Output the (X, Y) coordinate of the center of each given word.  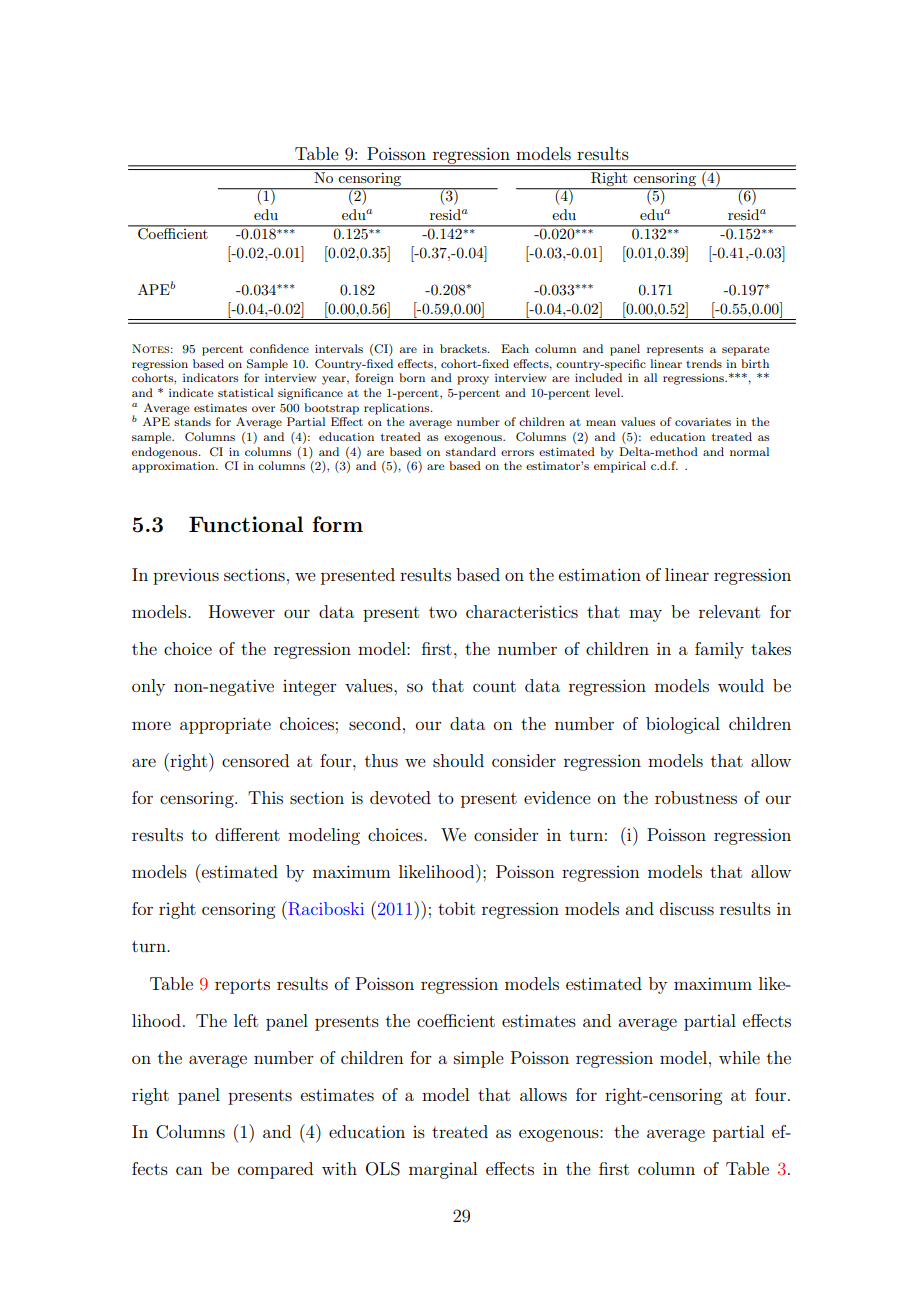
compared (275, 1170)
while (739, 1057)
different (247, 834)
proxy (473, 380)
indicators (210, 377)
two (443, 612)
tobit (456, 908)
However (242, 611)
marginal (443, 1170)
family (719, 650)
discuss (687, 908)
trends (704, 363)
